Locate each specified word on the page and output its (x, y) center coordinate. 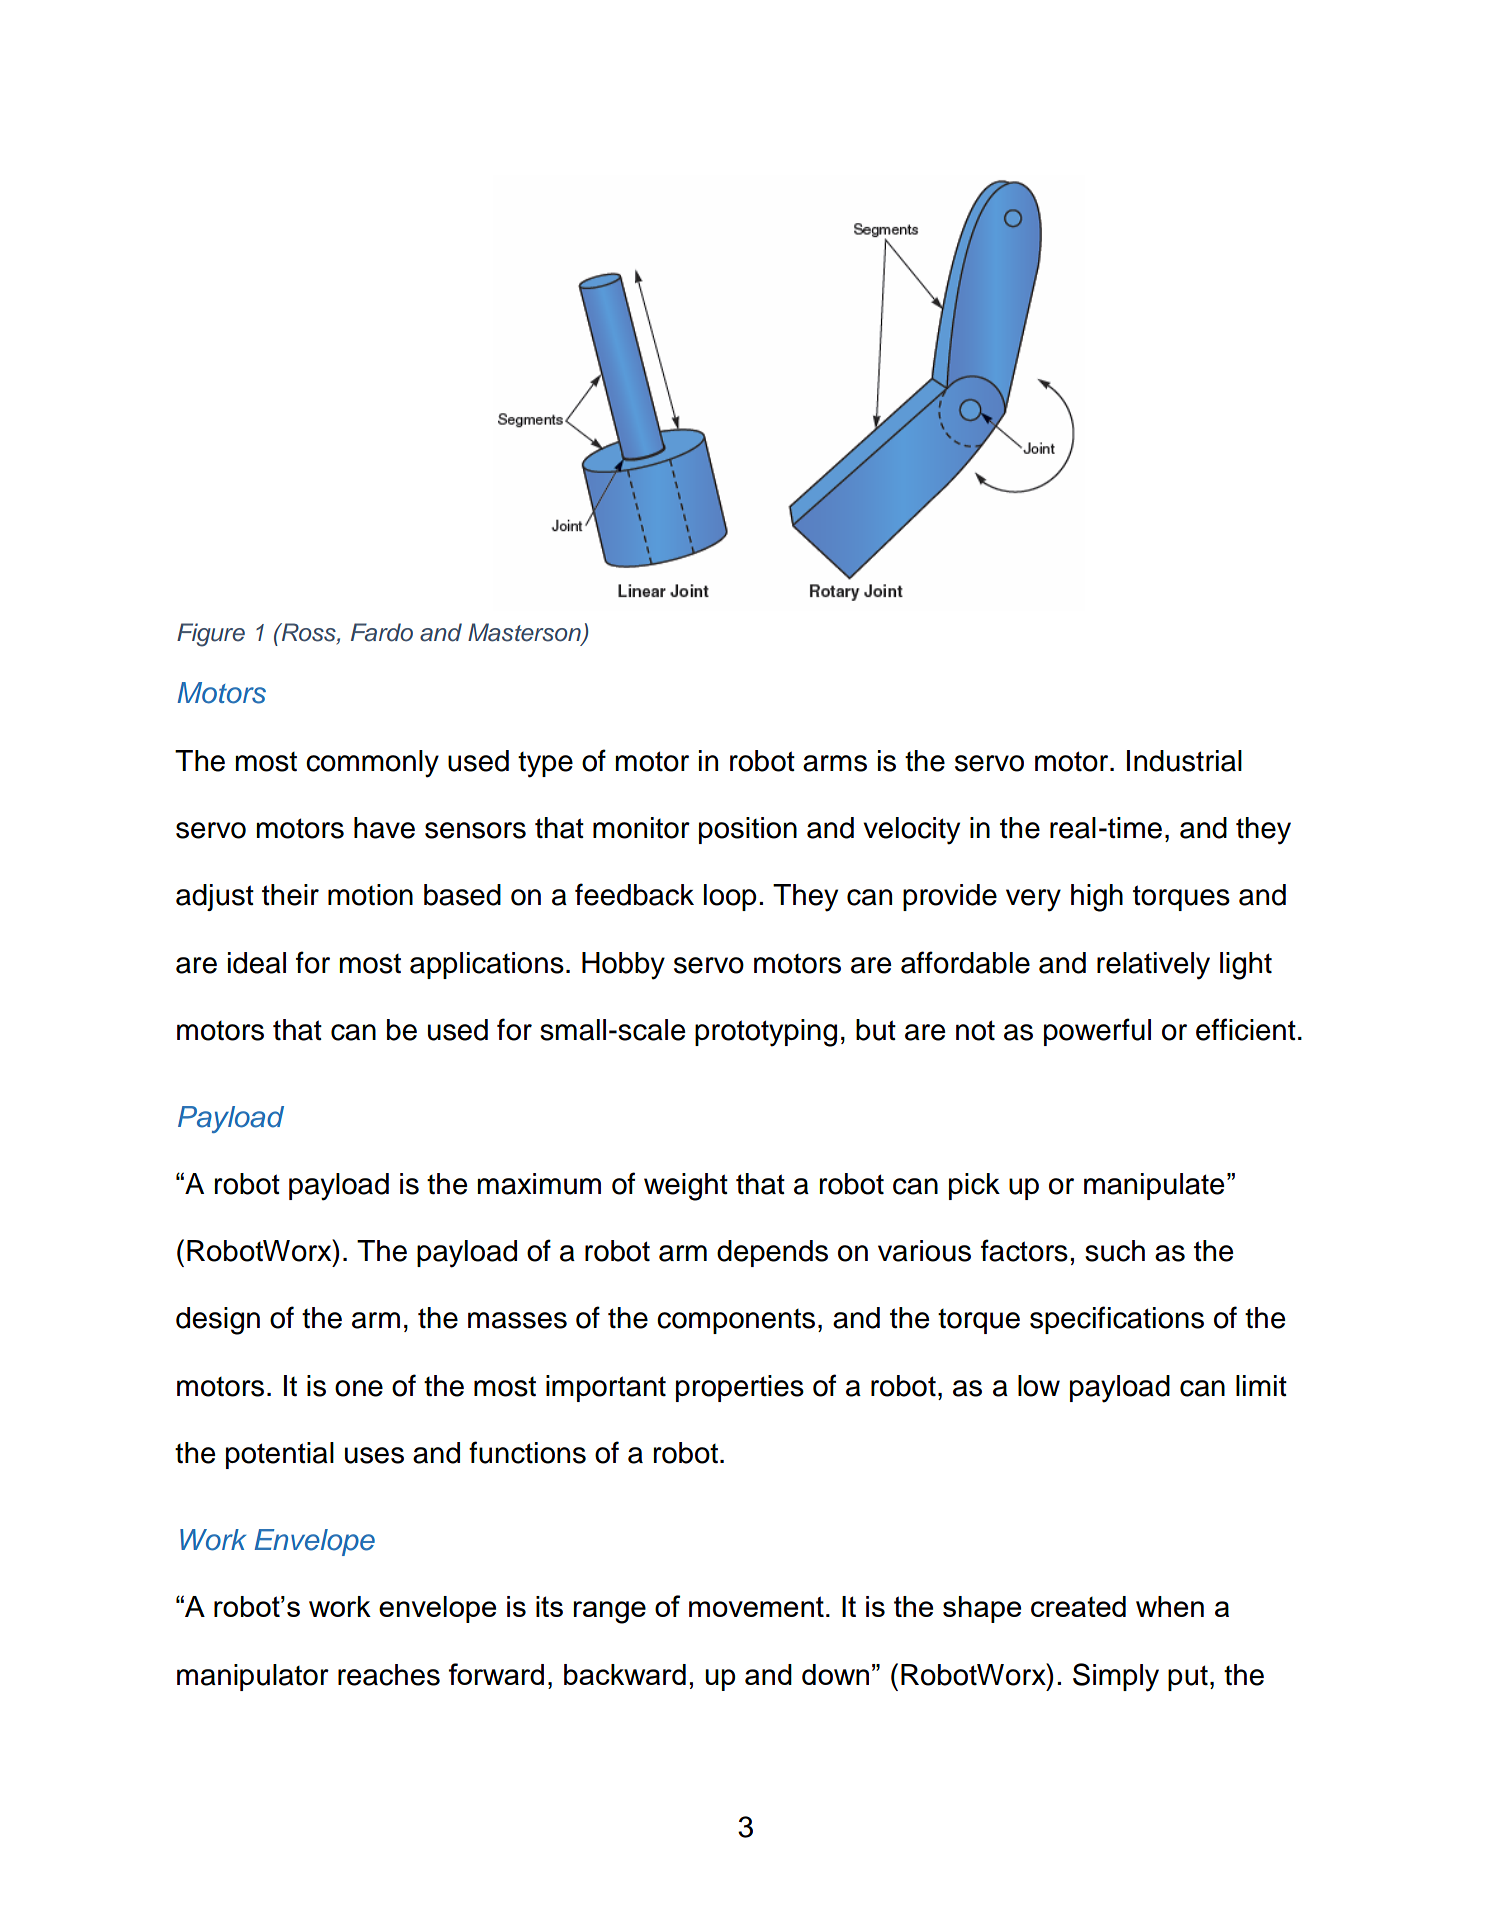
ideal (257, 963)
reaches (389, 1675)
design (218, 1321)
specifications (1117, 1320)
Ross (308, 633)
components (736, 1321)
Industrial (1184, 761)
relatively (1153, 966)
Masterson (525, 633)
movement (756, 1606)
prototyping (766, 1033)
